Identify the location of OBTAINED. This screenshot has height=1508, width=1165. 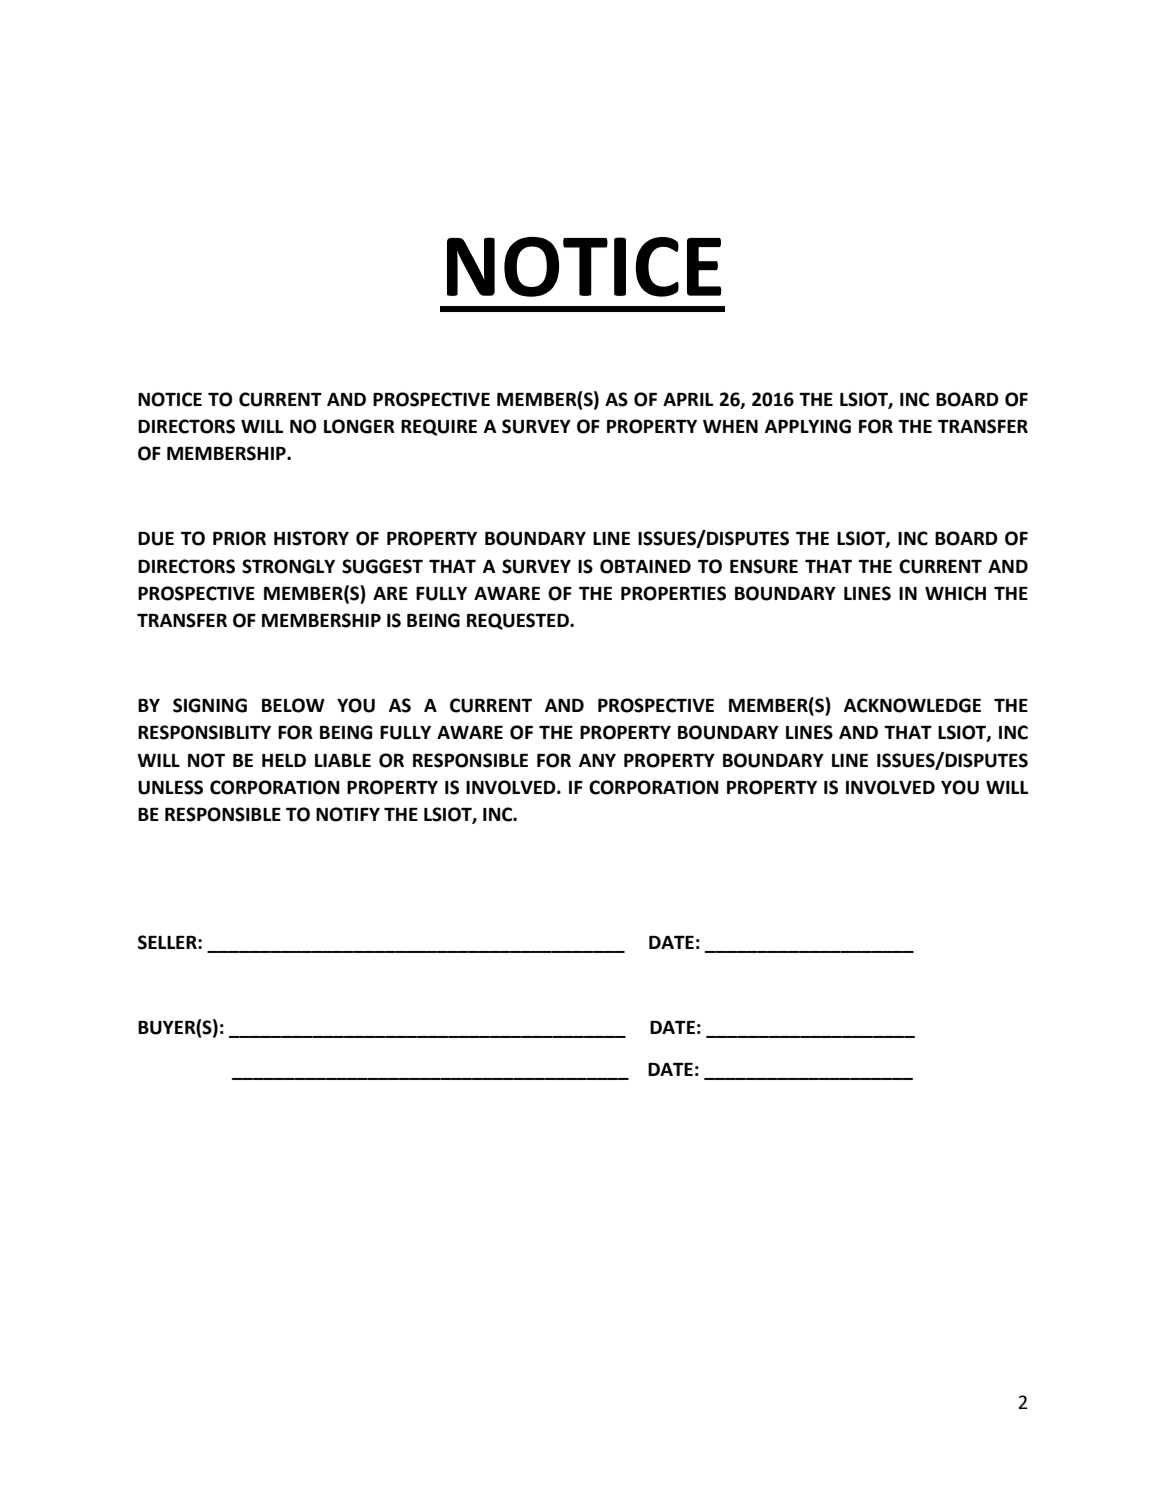
(645, 566).
